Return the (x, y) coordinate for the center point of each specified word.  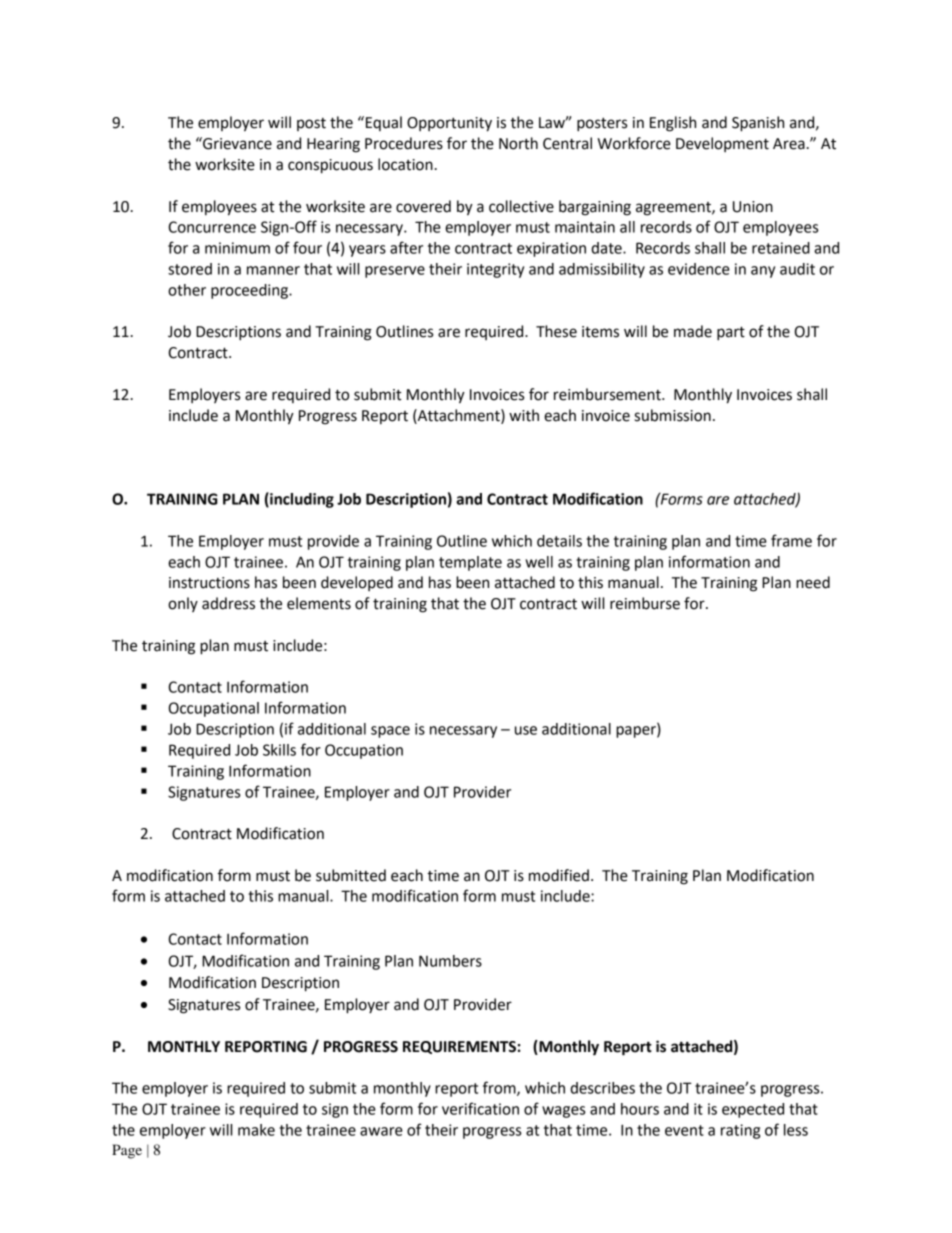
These (556, 331)
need (813, 582)
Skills (279, 750)
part (731, 333)
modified (559, 875)
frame (791, 540)
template (470, 563)
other (187, 290)
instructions (209, 583)
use (526, 730)
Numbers (450, 961)
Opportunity (449, 124)
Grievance (236, 143)
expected (753, 1110)
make (256, 1130)
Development (722, 144)
